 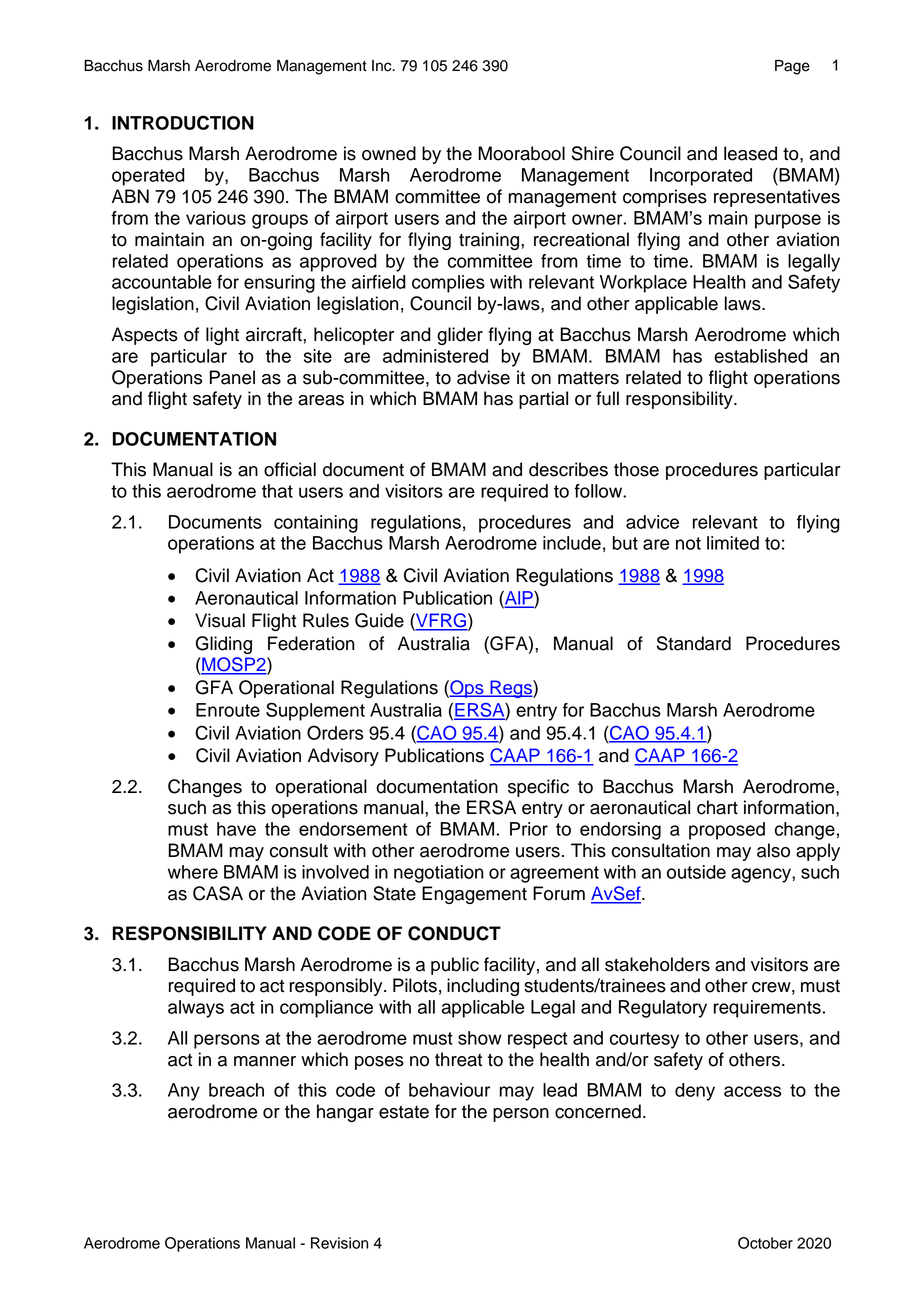 I want to click on limited, so click(x=733, y=543).
